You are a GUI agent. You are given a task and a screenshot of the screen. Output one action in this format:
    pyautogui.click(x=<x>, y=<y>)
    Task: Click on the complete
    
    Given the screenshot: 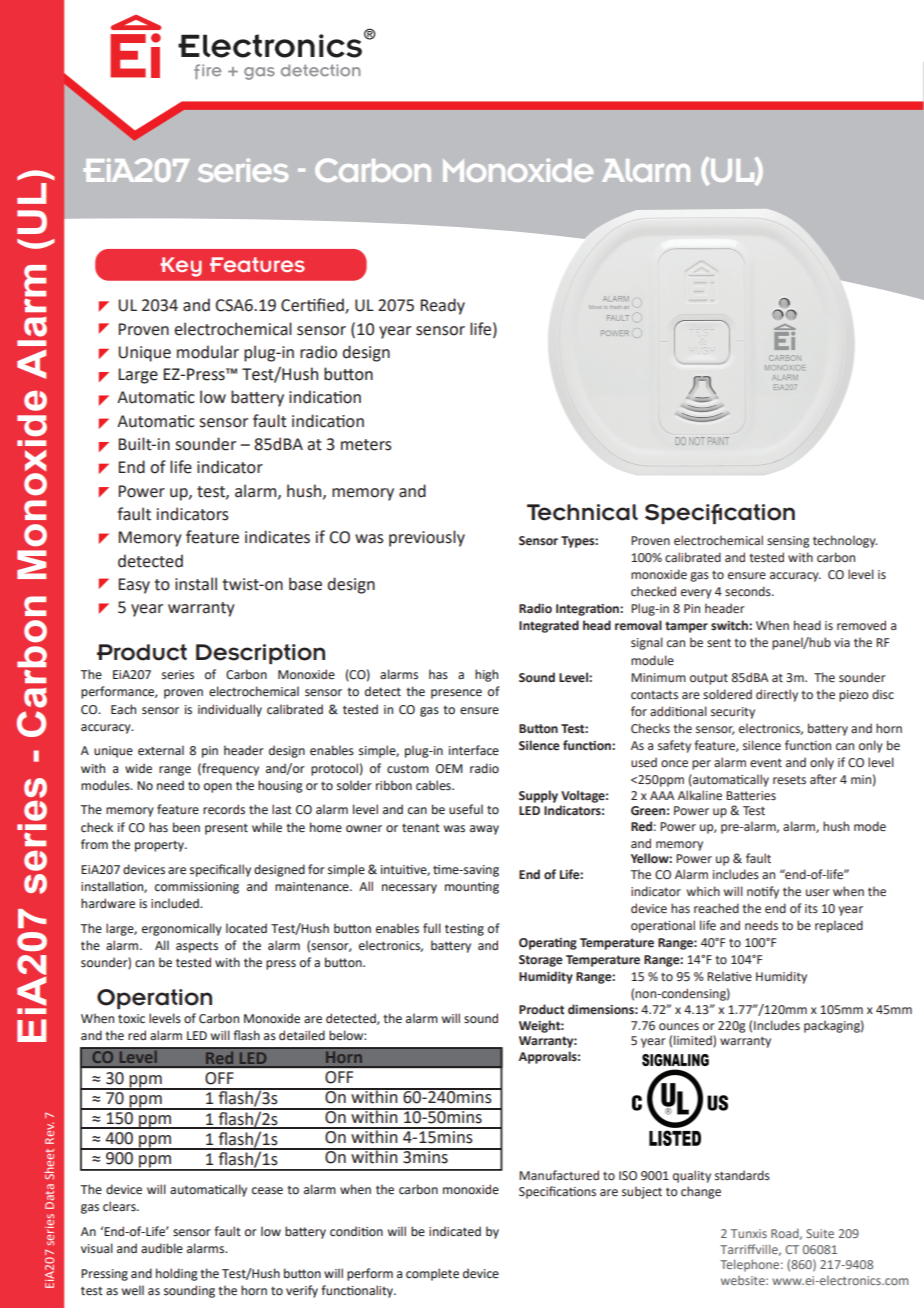 What is the action you would take?
    pyautogui.click(x=432, y=1274)
